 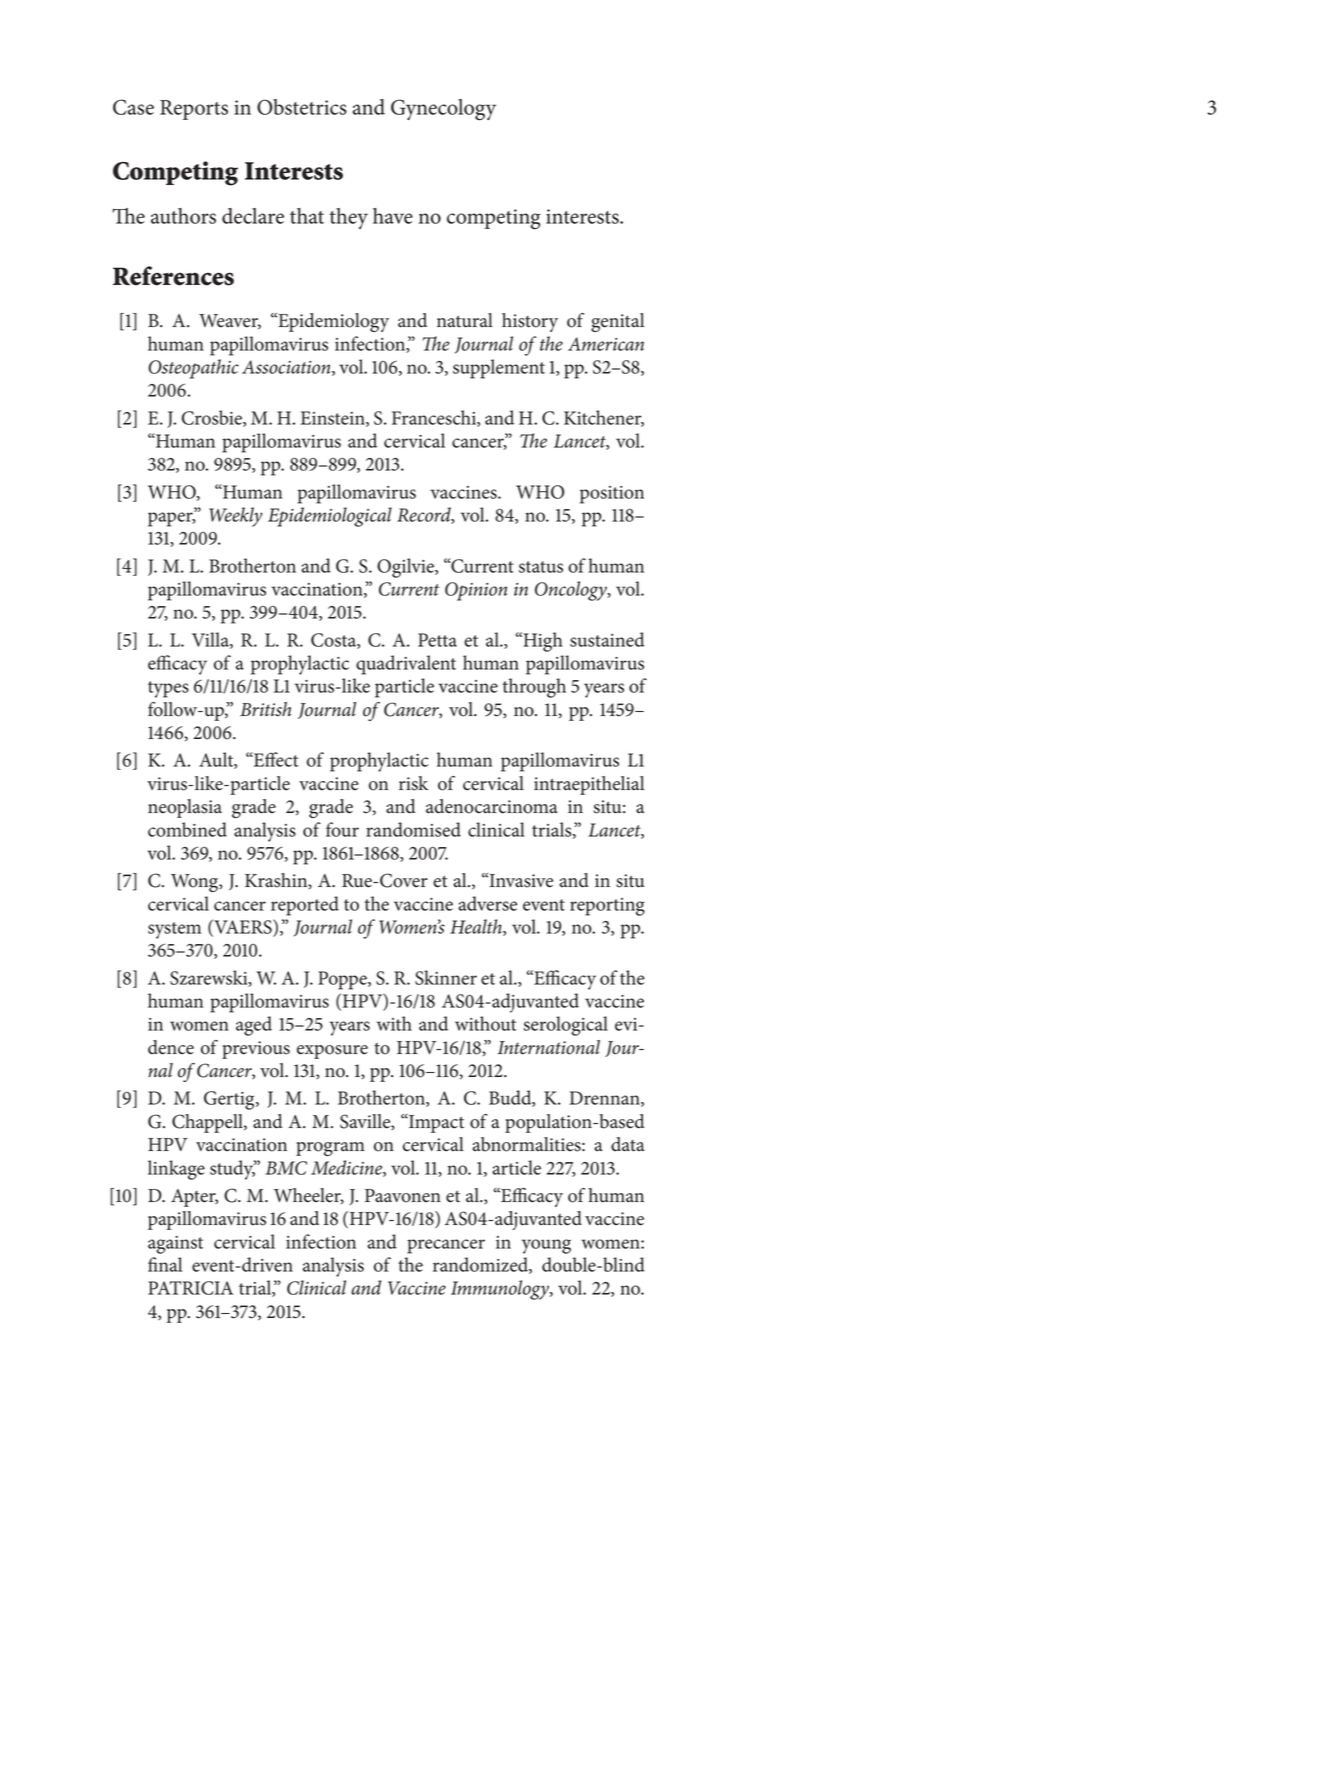 What do you see at coordinates (413, 783) in the screenshot?
I see `risk` at bounding box center [413, 783].
